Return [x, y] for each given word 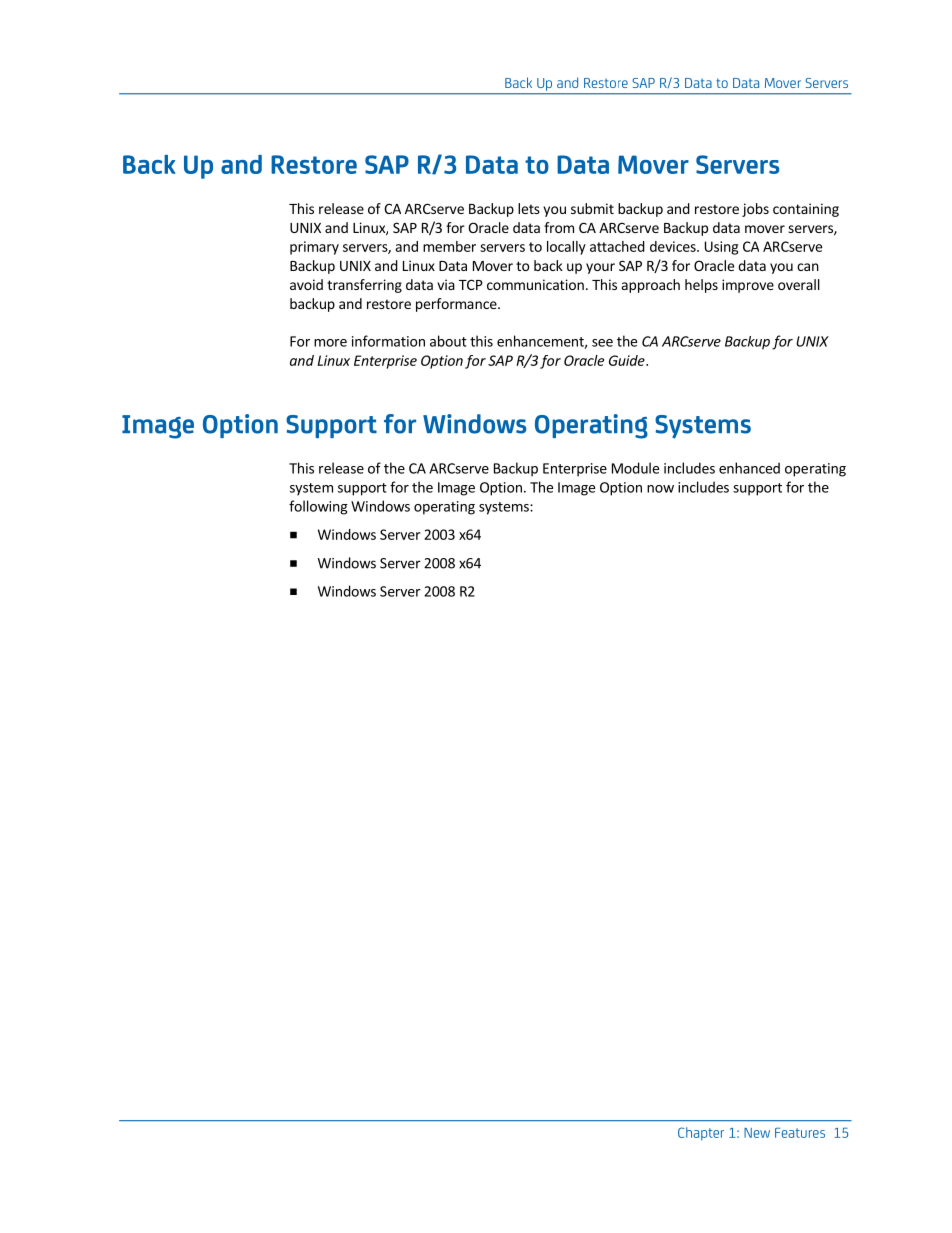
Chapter [701, 1134]
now [660, 489]
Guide [628, 360]
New [757, 1133]
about [448, 341]
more [330, 343]
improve [748, 286]
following [318, 507]
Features [800, 1133]
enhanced [749, 468]
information [388, 341]
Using [721, 248]
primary [314, 248]
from [559, 227]
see [602, 343]
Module [635, 468]
